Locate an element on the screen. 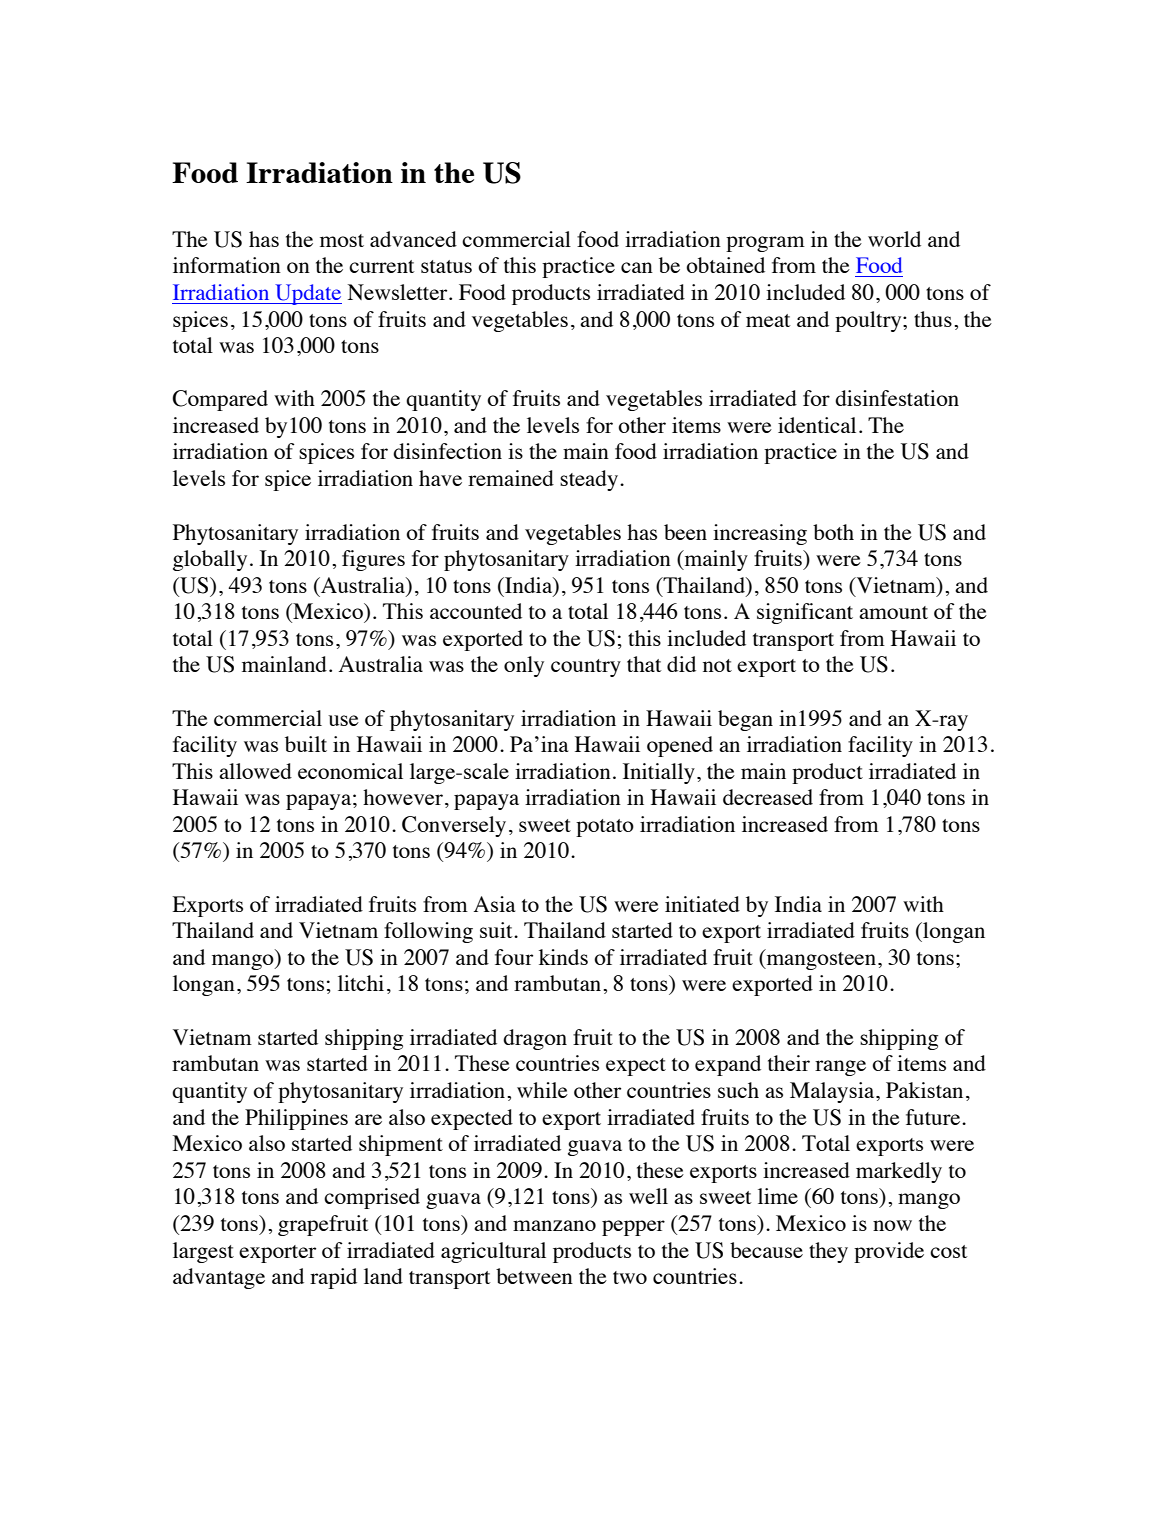 Image resolution: width=1174 pixels, height=1520 pixels. potato is located at coordinates (605, 828).
